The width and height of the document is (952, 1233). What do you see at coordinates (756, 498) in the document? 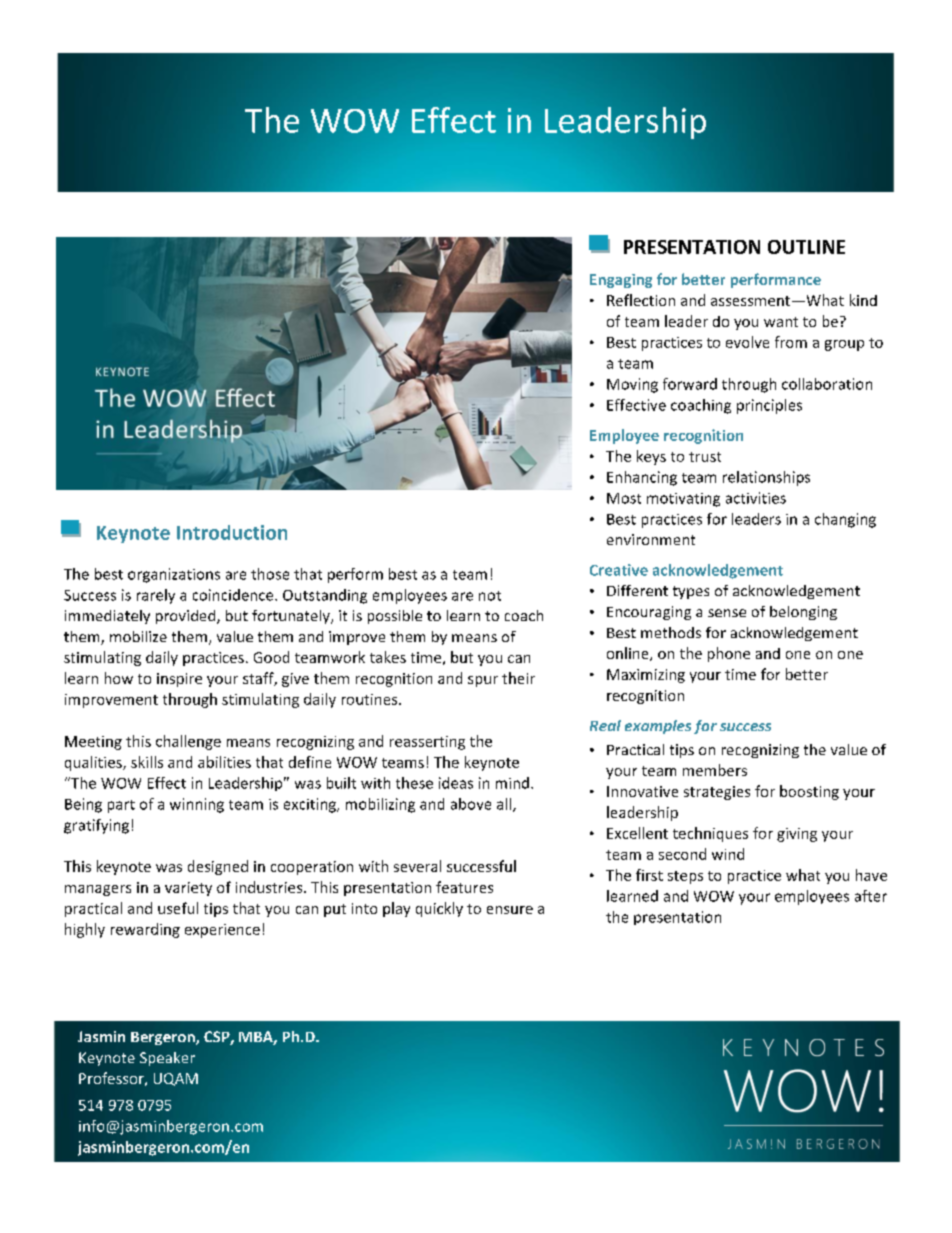
I see `activities` at bounding box center [756, 498].
